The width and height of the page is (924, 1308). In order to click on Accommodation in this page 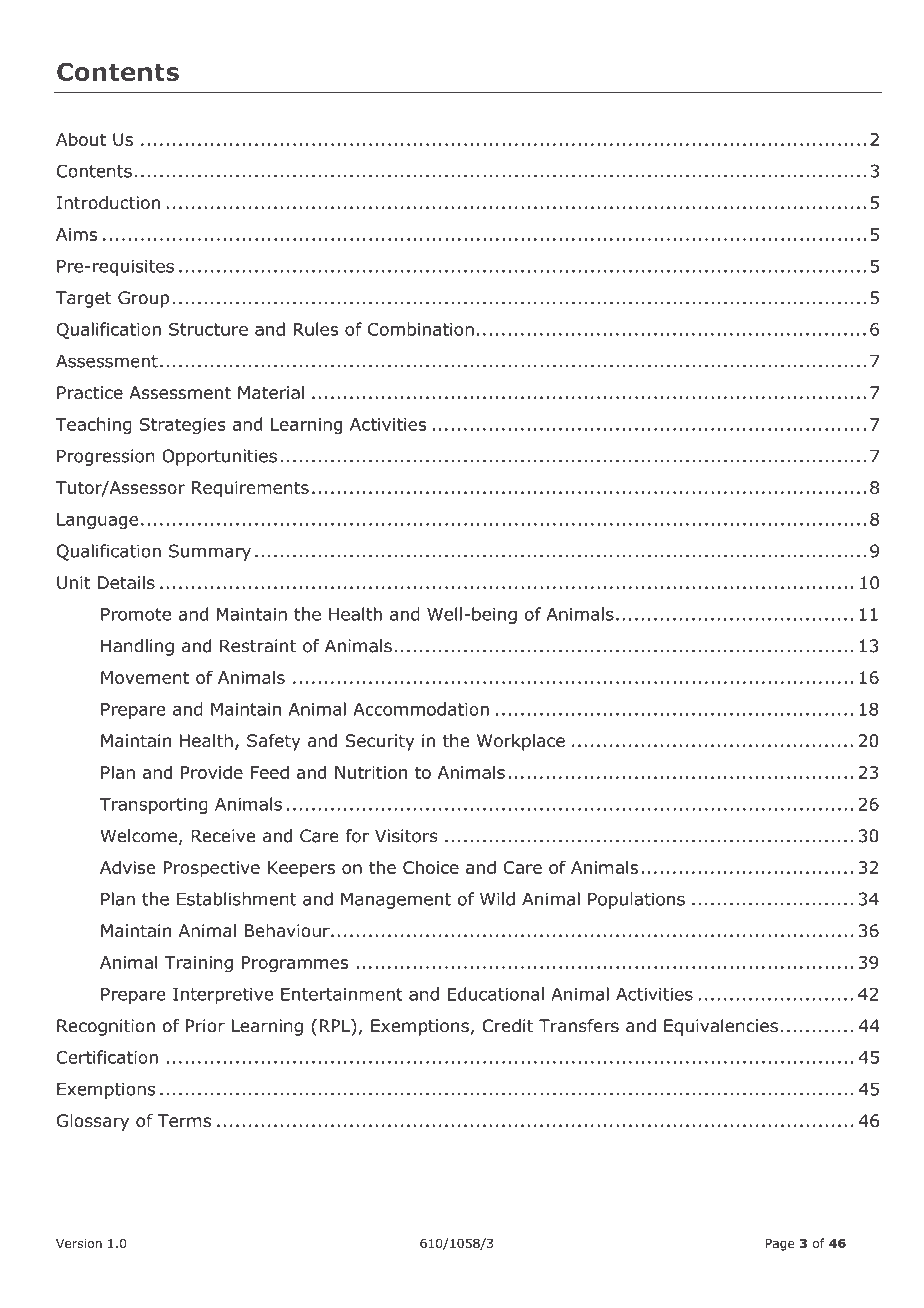, I will do `click(421, 709)`.
